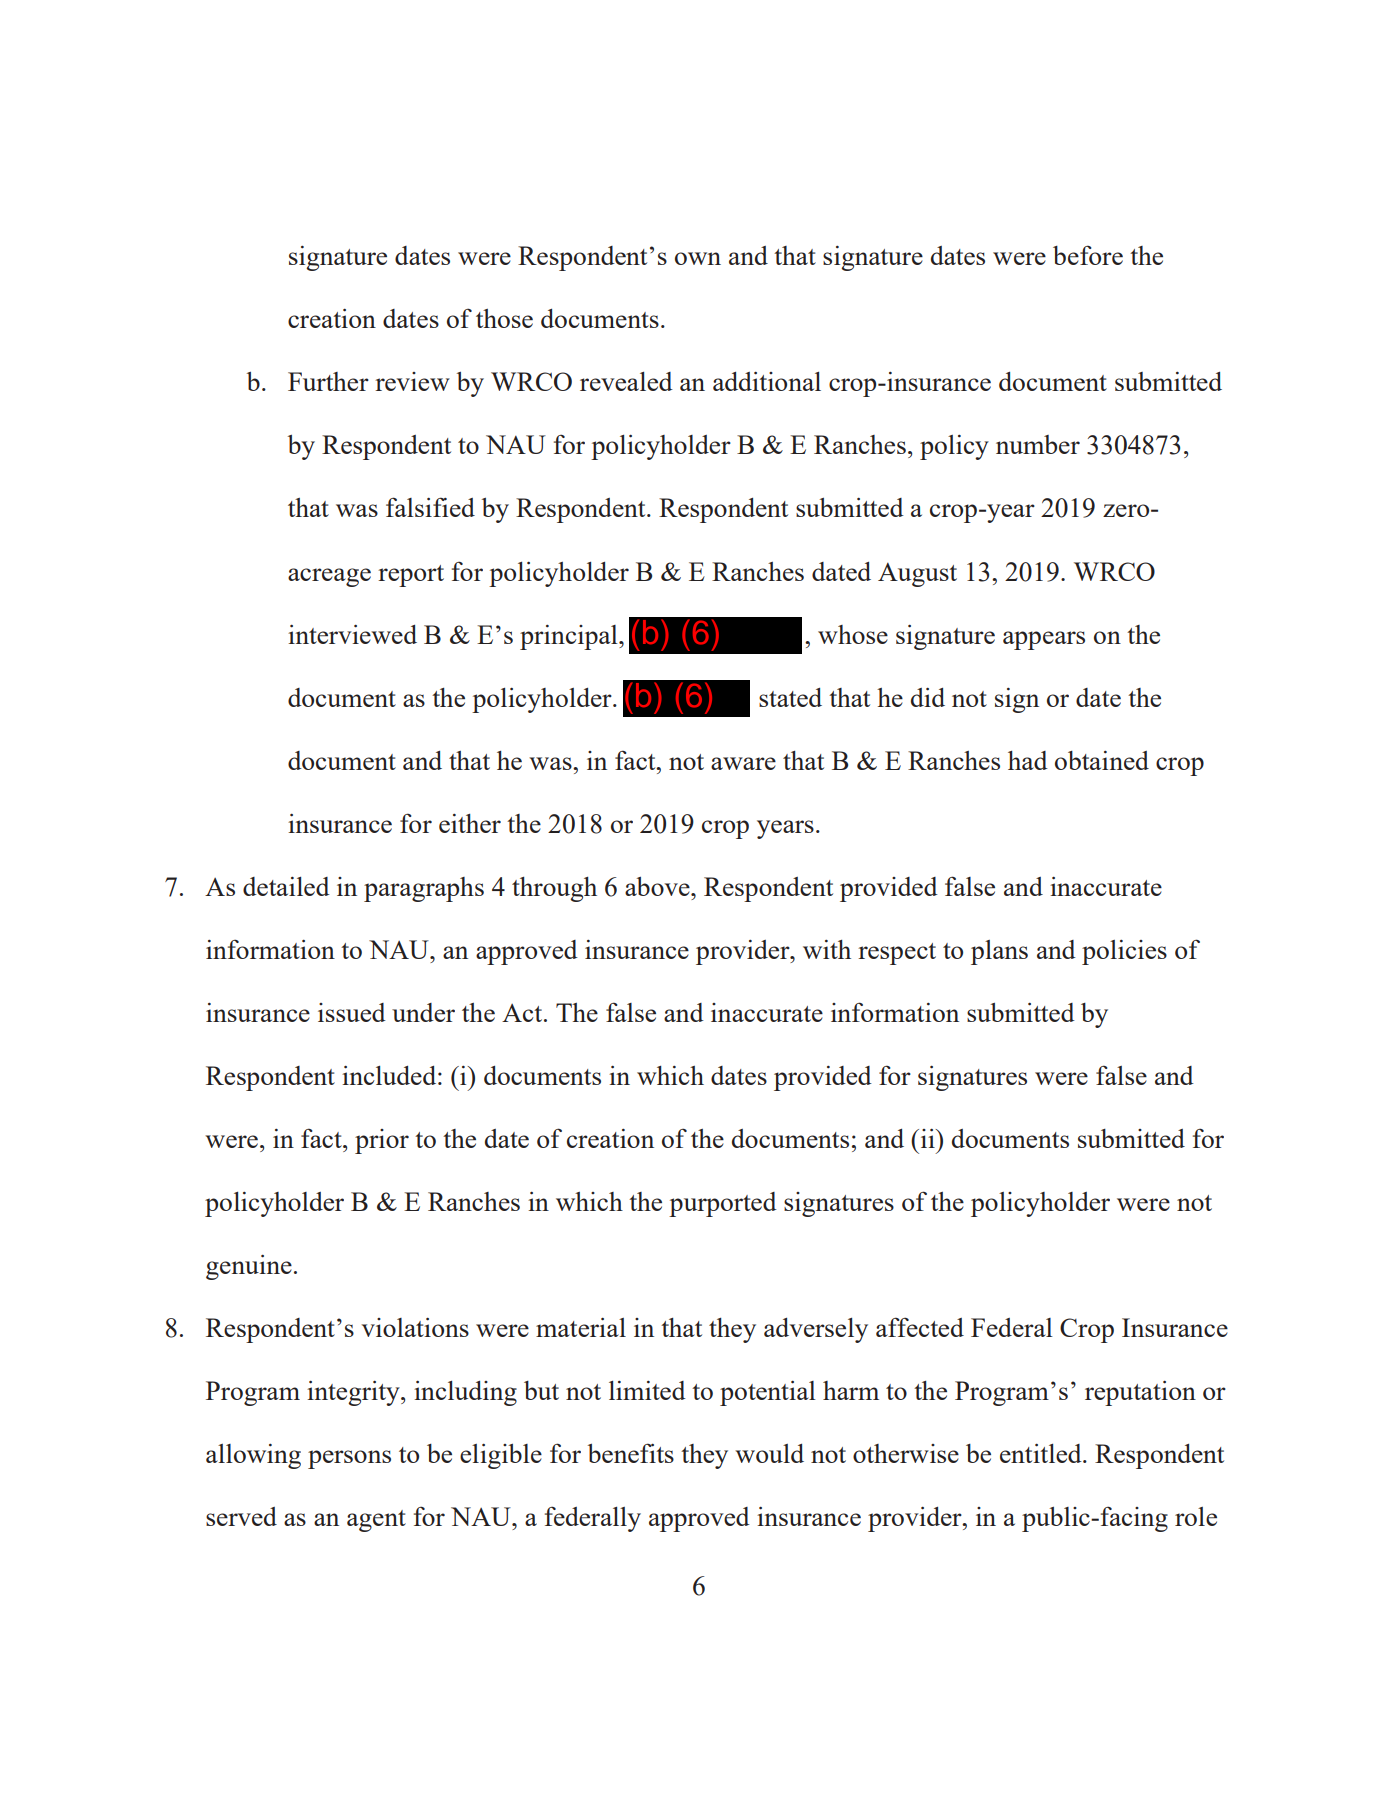  Describe the element at coordinates (769, 1453) in the screenshot. I see `would` at that location.
